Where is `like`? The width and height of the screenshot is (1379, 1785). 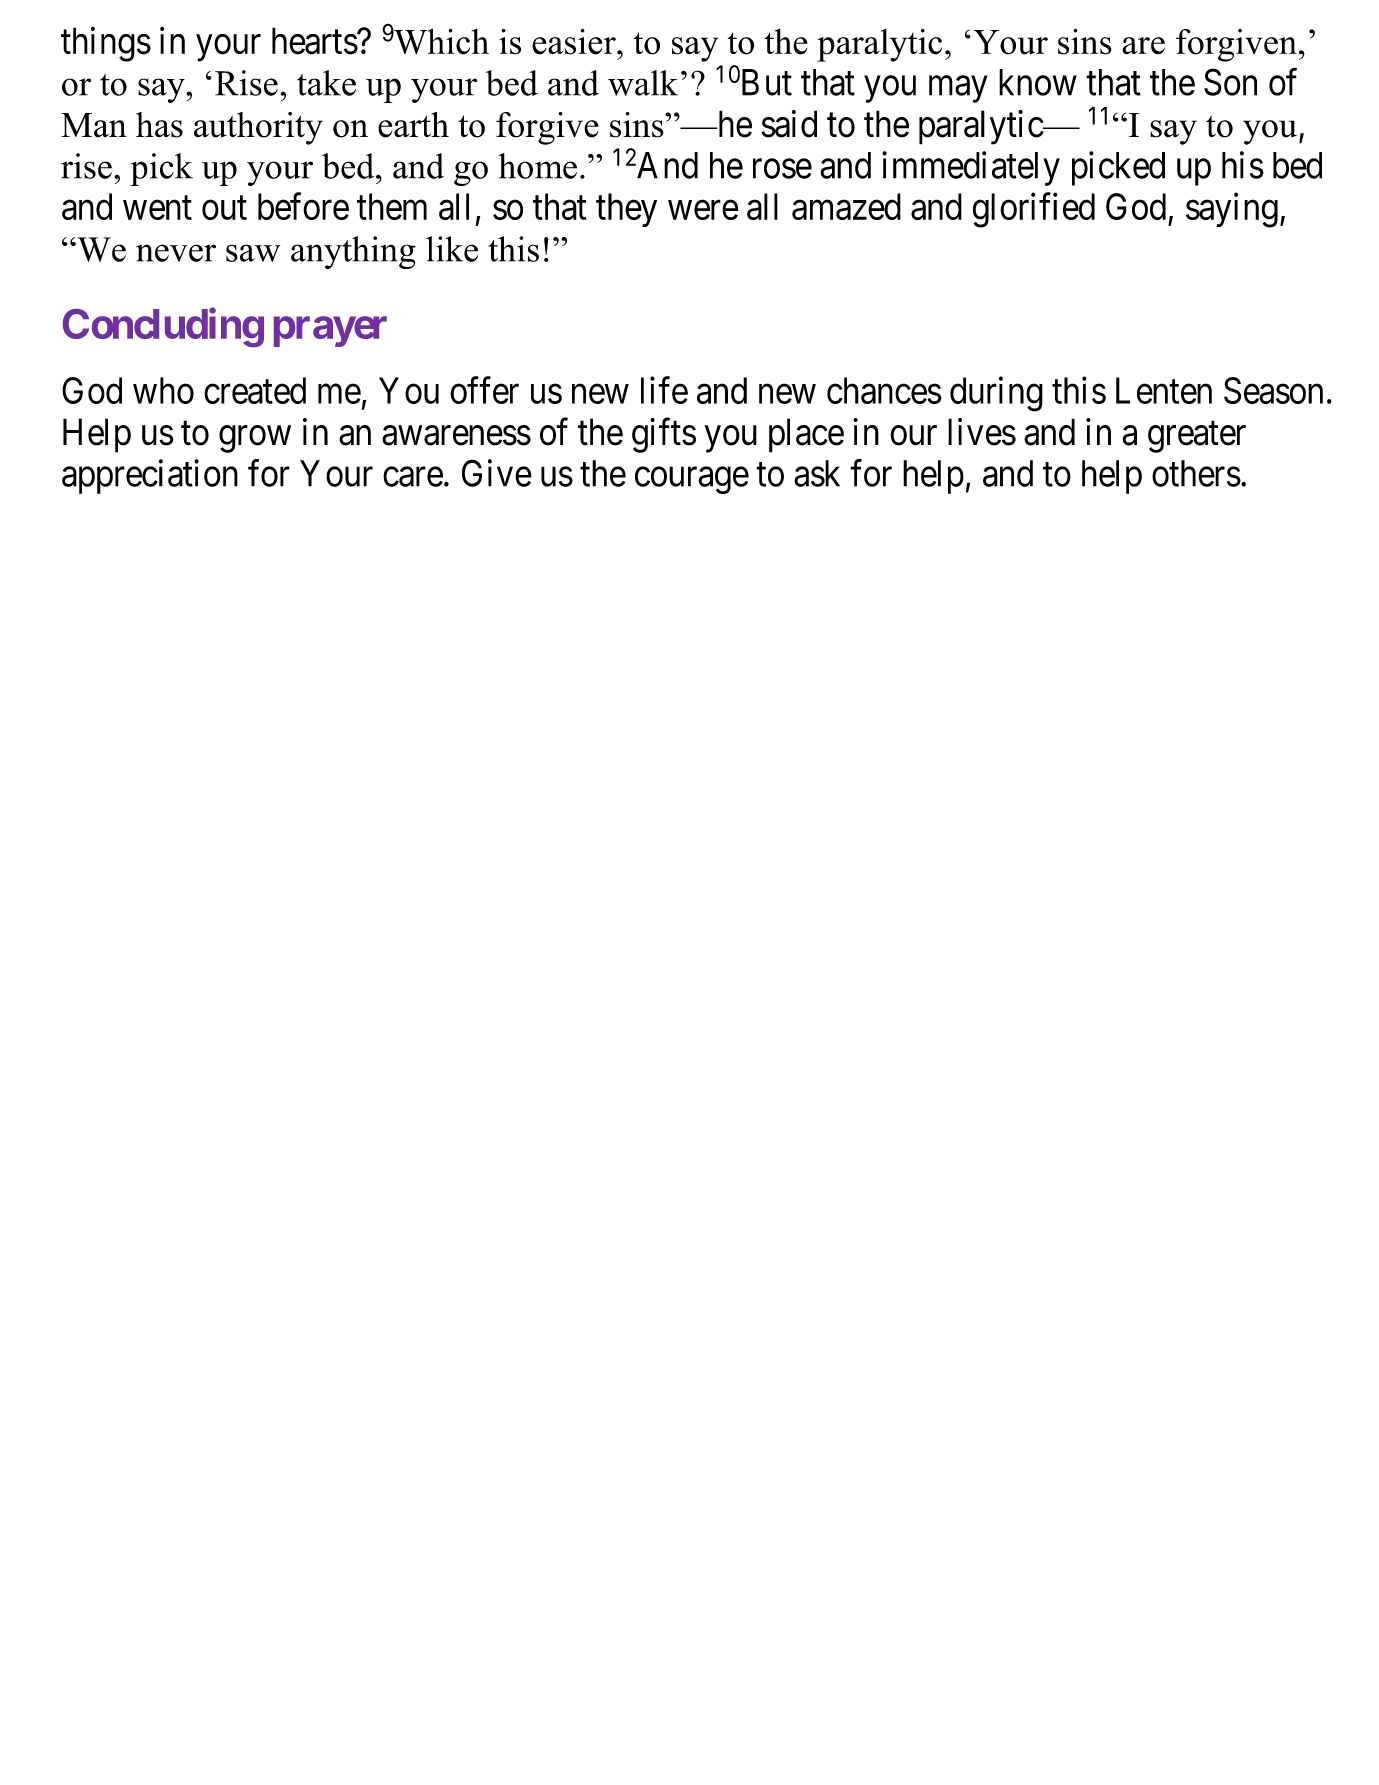
like is located at coordinates (452, 249).
